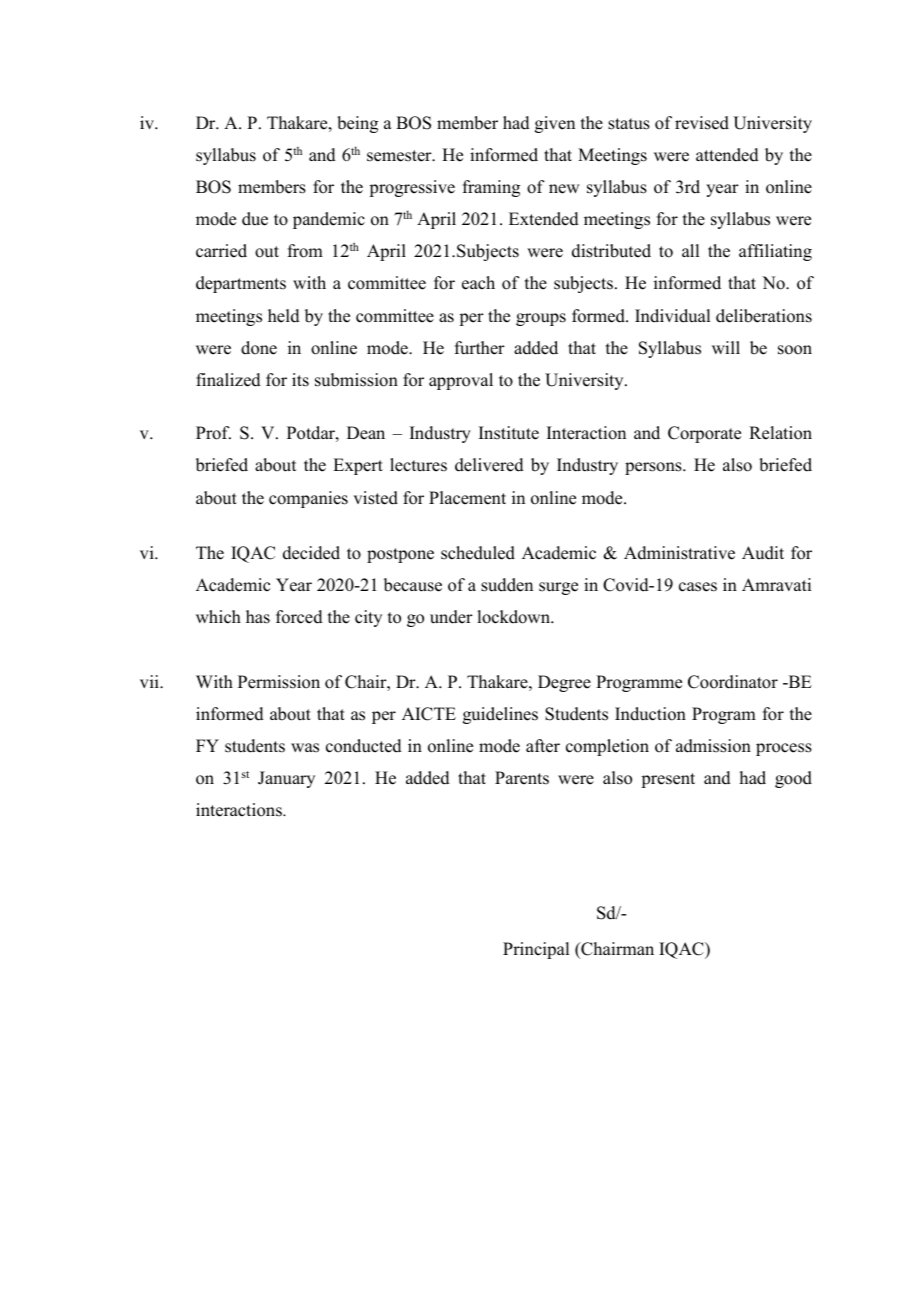 The height and width of the document is (1308, 924). What do you see at coordinates (727, 155) in the document?
I see `attended` at bounding box center [727, 155].
